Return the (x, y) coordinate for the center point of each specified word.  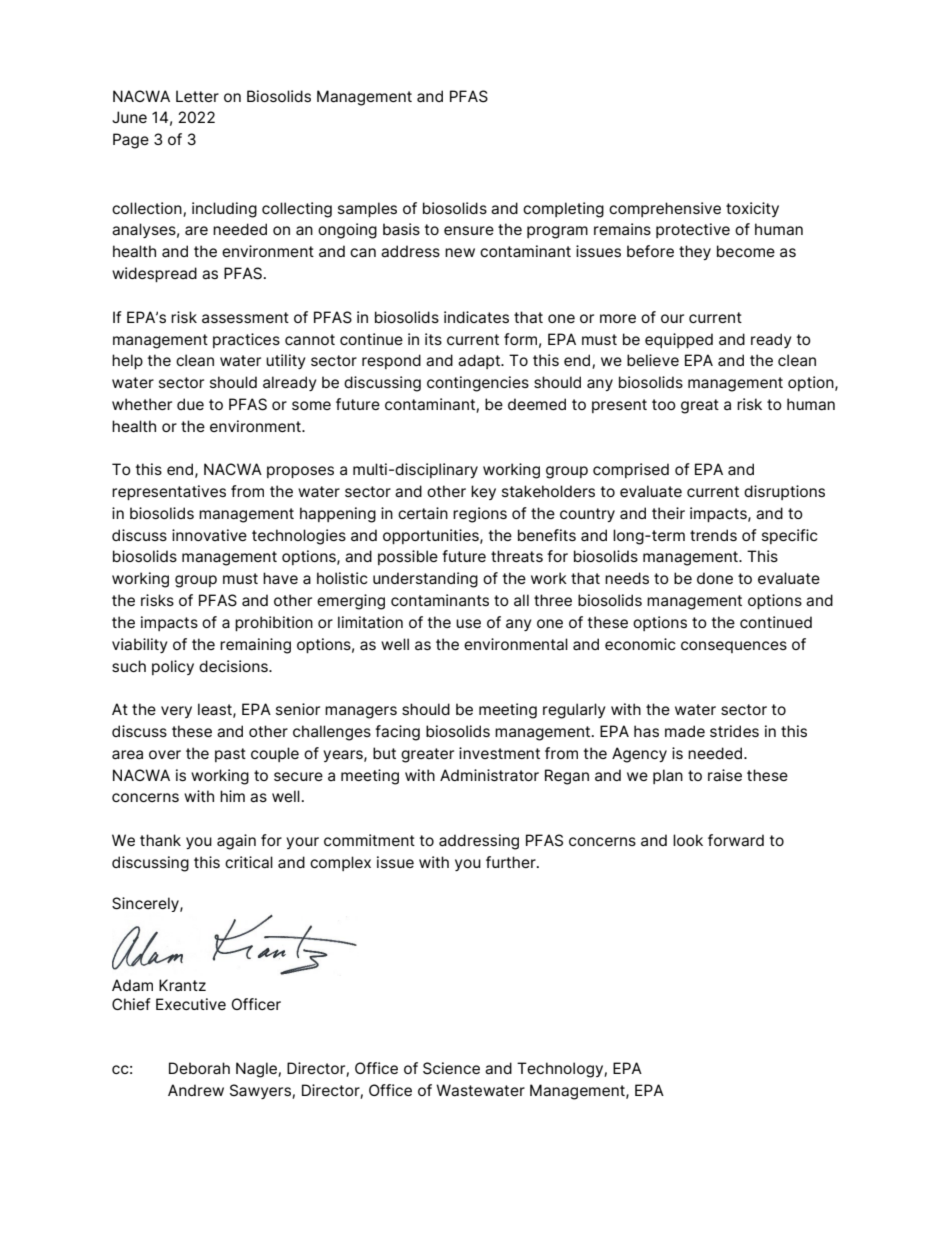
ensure (469, 230)
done (715, 578)
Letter (197, 96)
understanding (425, 580)
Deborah (199, 1068)
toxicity (752, 209)
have (280, 578)
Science (451, 1068)
